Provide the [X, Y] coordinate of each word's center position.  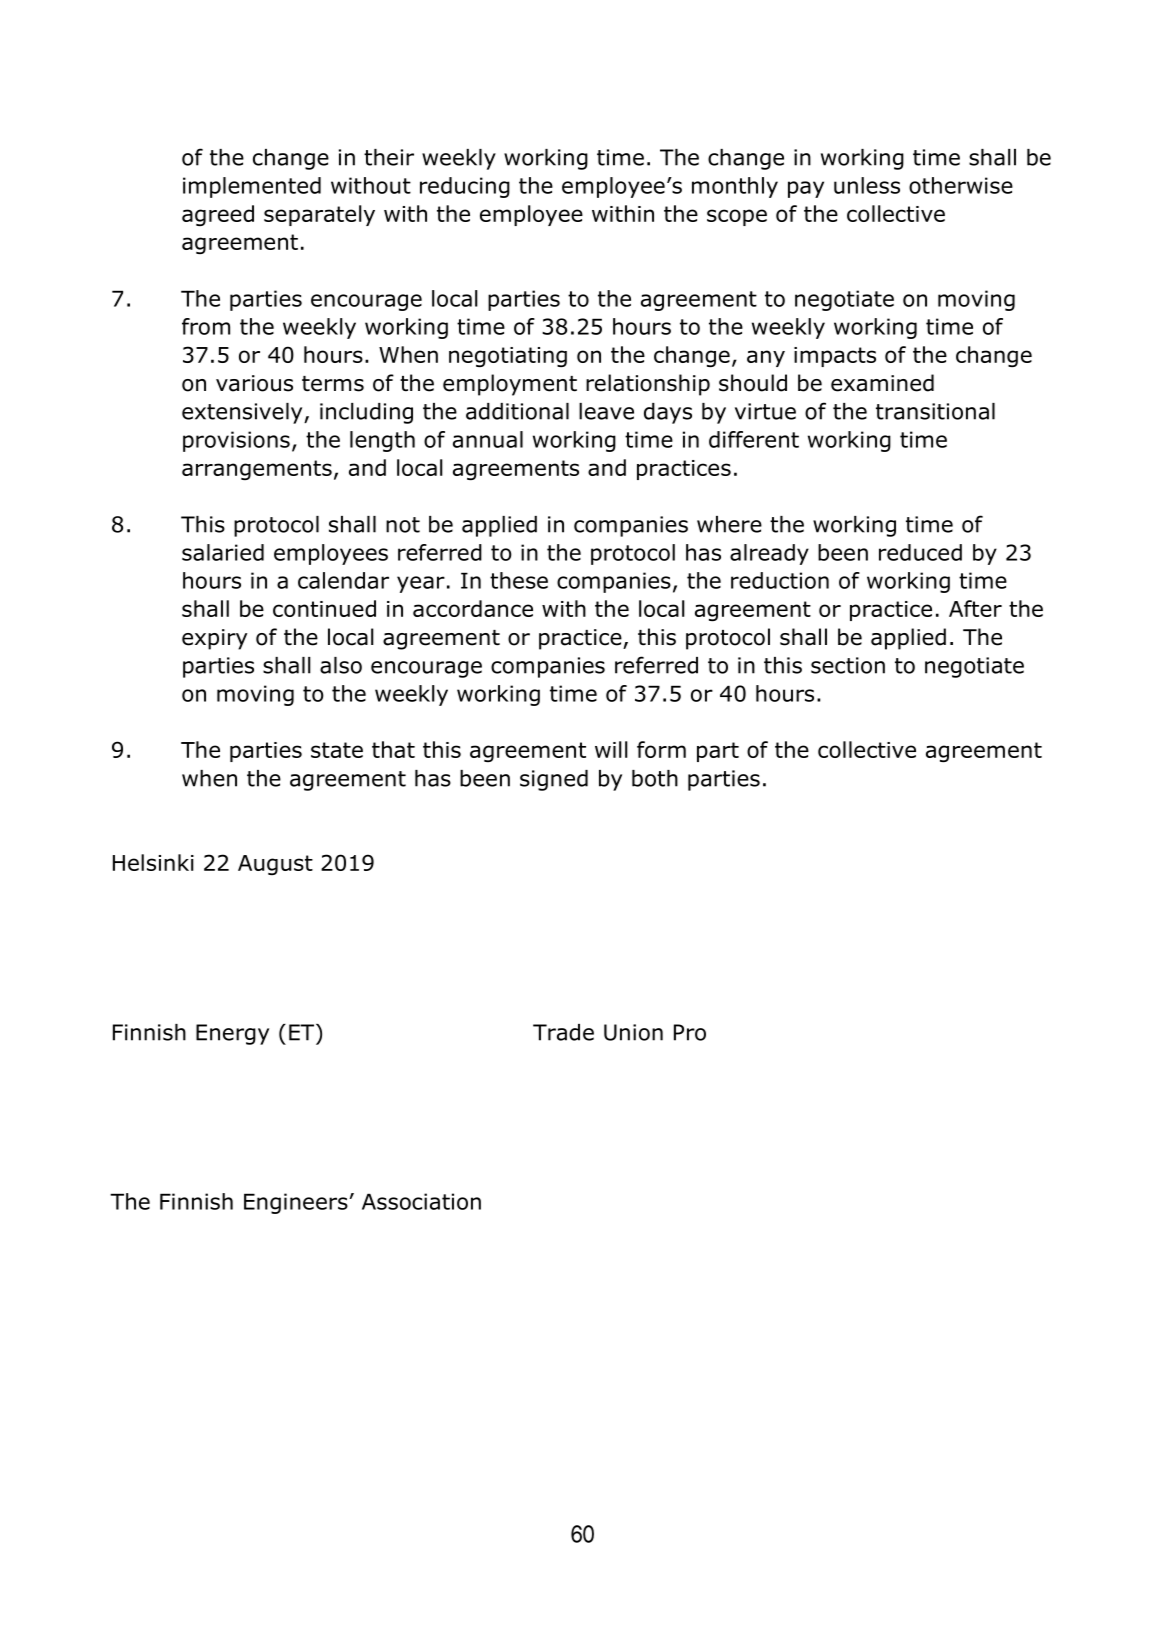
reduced [920, 552]
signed [554, 780]
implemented [252, 187]
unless [867, 185]
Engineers [296, 1203]
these [519, 580]
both [655, 778]
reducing [465, 187]
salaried [223, 552]
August [275, 865]
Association [421, 1201]
